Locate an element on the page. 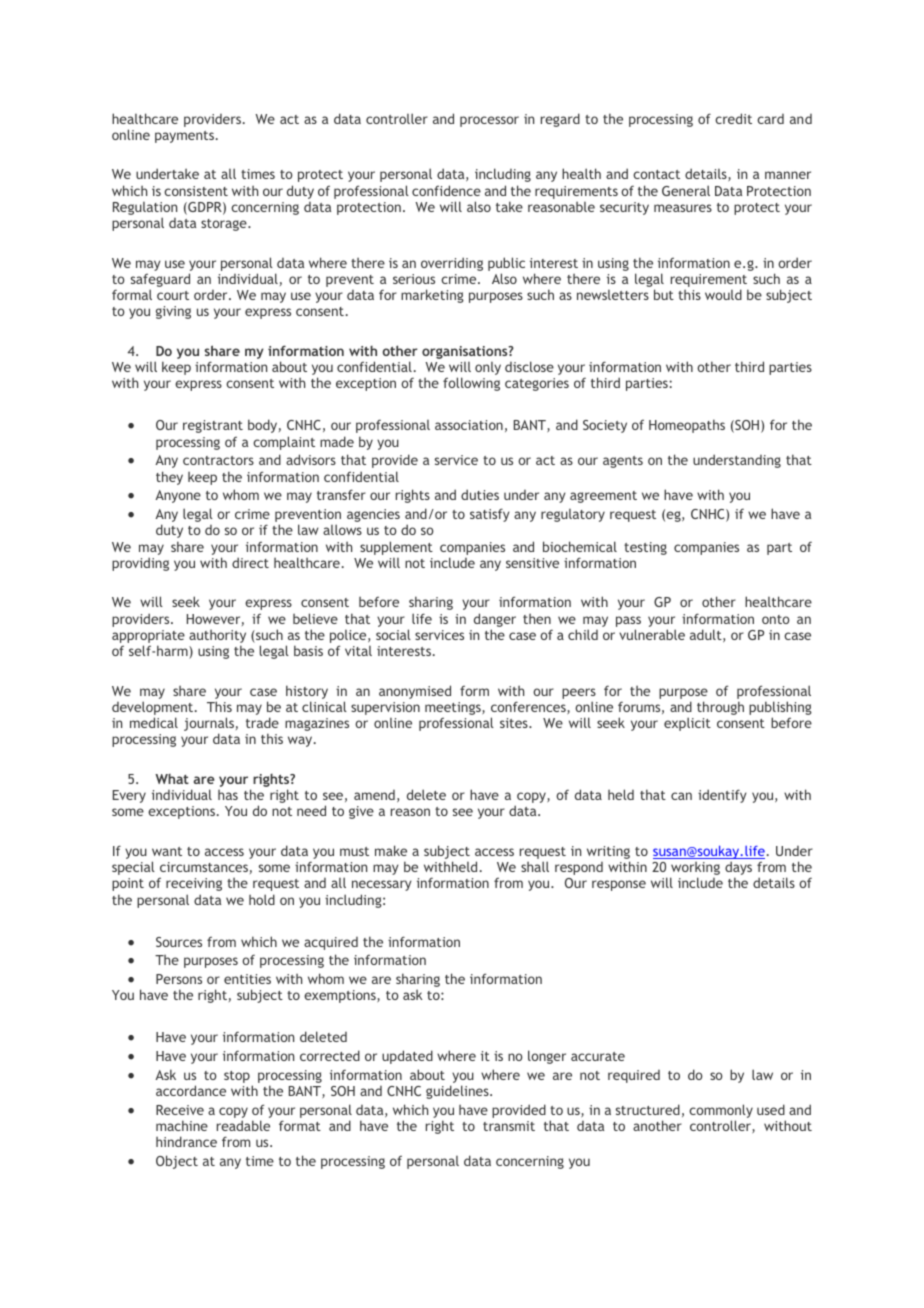  guidelines is located at coordinates (458, 1092).
